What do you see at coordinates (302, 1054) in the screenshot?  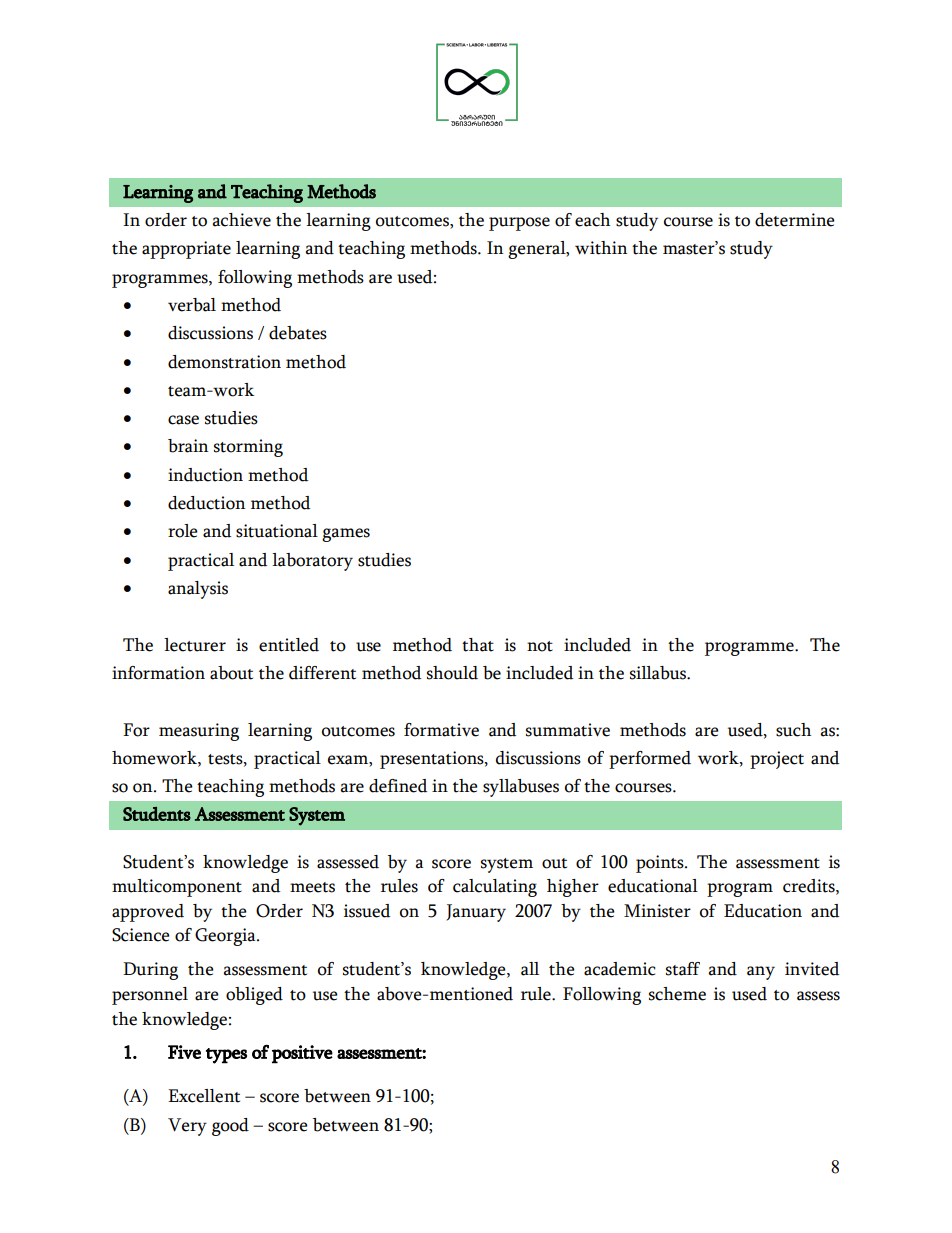 I see `positive` at bounding box center [302, 1054].
